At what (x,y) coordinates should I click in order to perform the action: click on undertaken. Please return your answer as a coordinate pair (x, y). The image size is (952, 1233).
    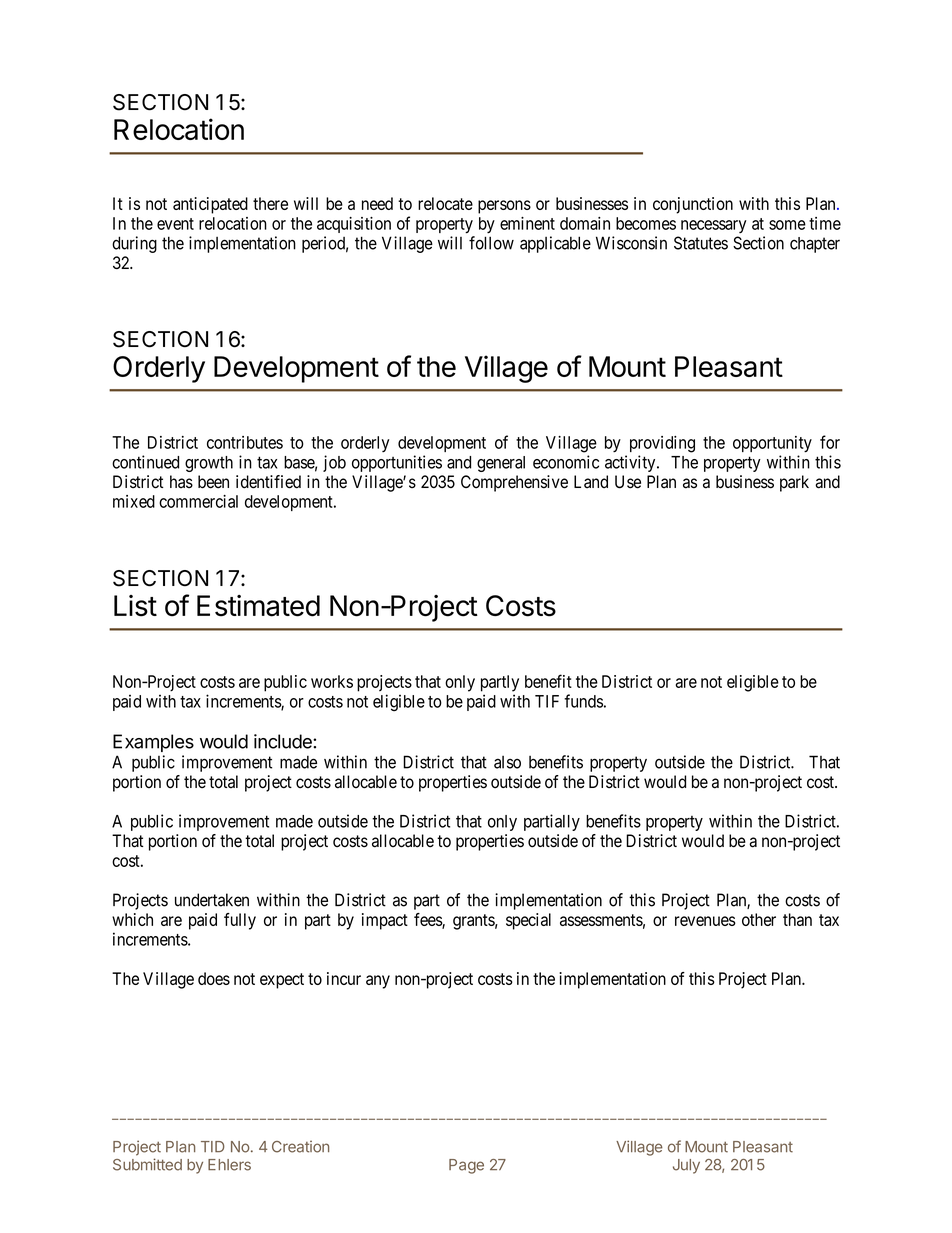
    Looking at the image, I should click on (212, 900).
